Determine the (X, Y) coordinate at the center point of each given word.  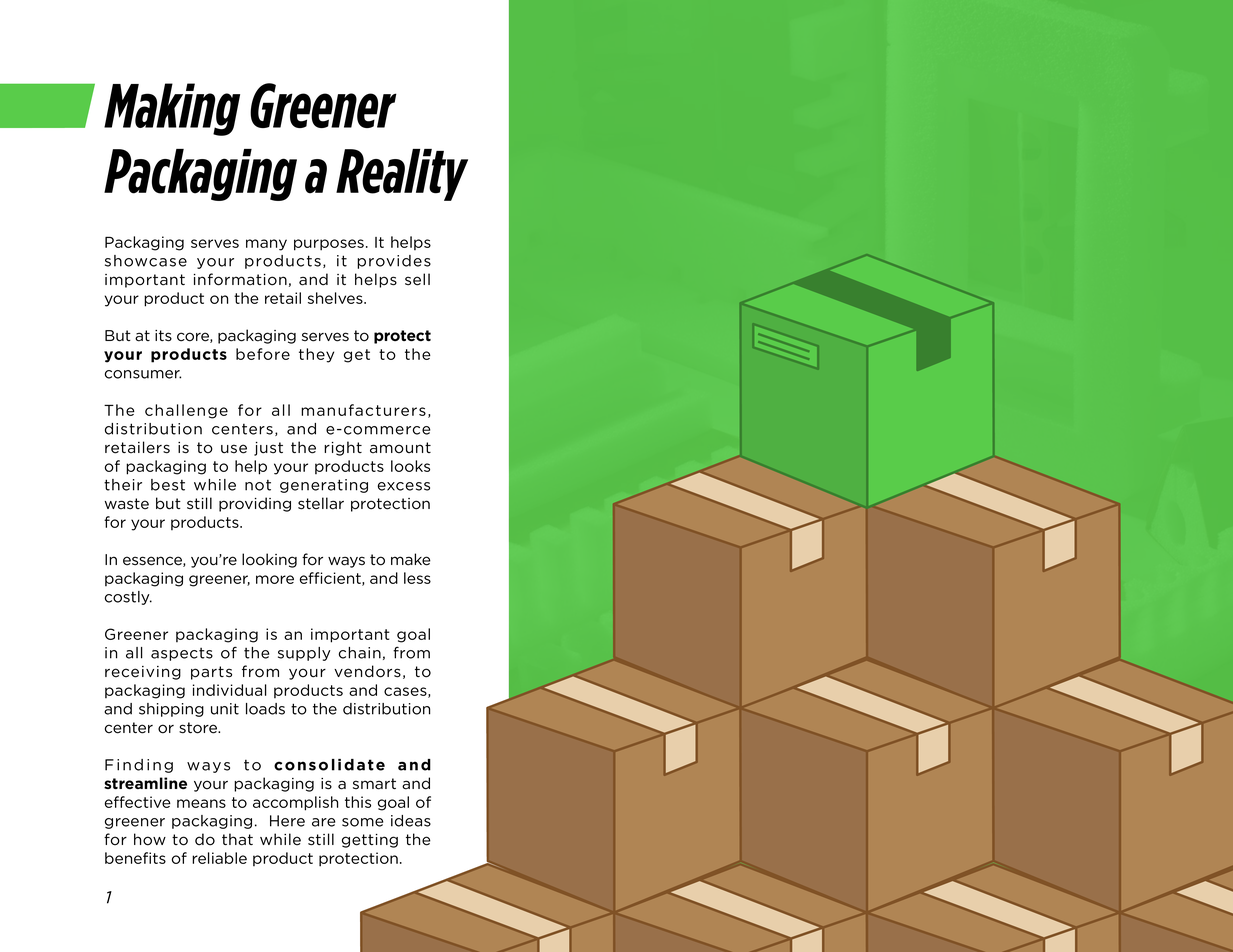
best (168, 485)
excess (404, 486)
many (266, 245)
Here (287, 821)
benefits (135, 858)
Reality (402, 175)
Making (172, 109)
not (258, 485)
